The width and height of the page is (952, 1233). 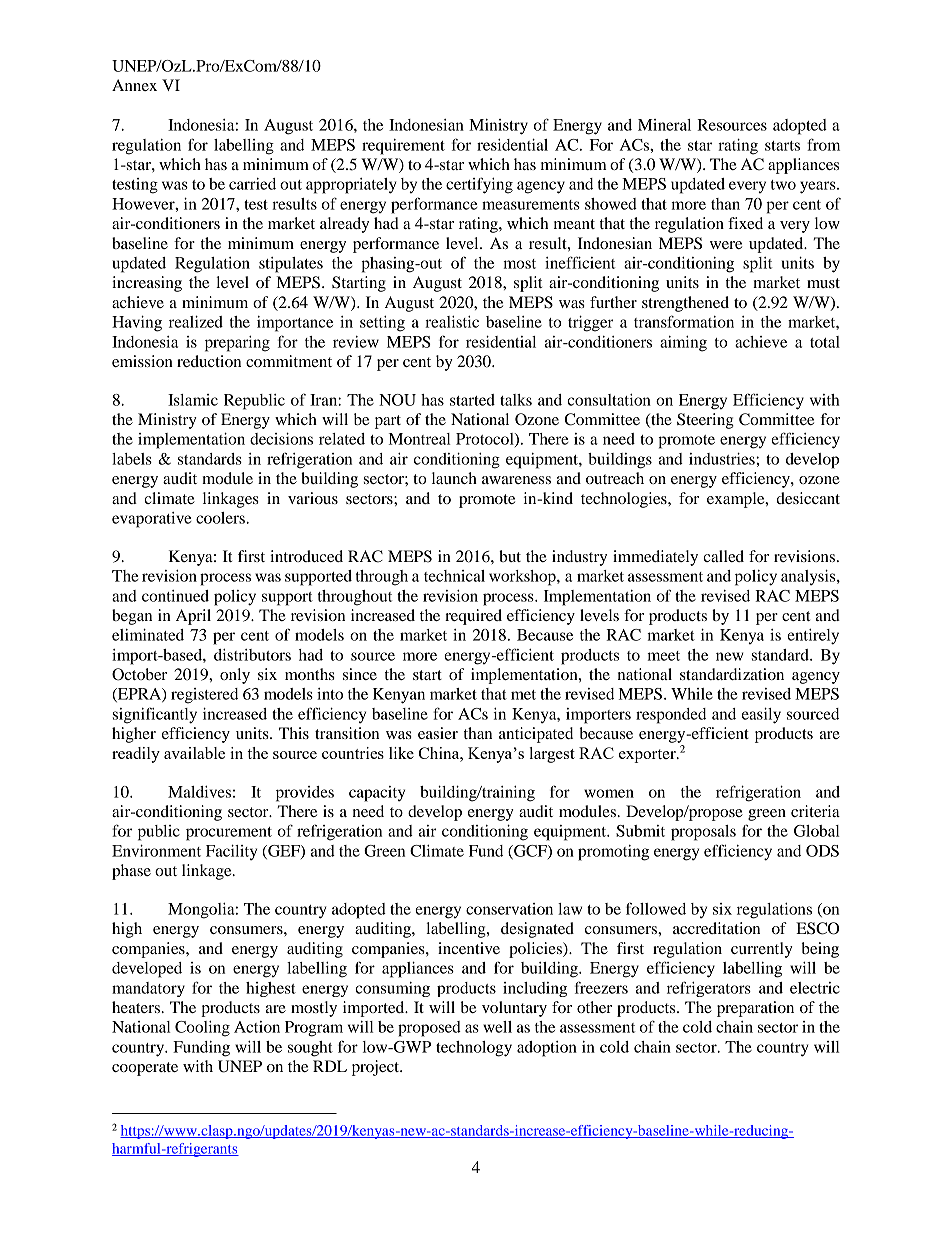 I want to click on Steering, so click(x=705, y=421).
